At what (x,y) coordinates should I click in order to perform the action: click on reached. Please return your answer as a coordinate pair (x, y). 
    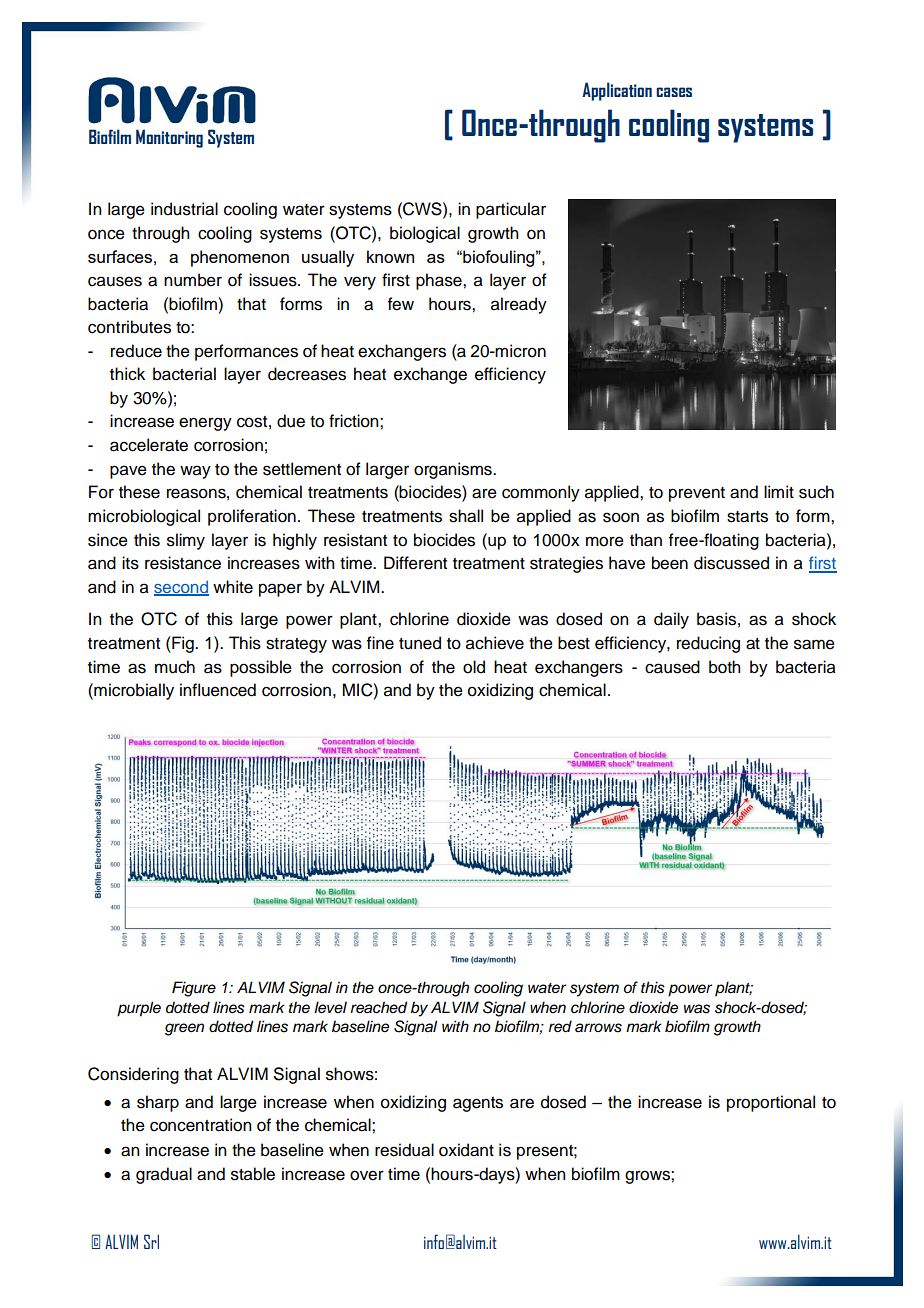
    Looking at the image, I should click on (379, 1007).
